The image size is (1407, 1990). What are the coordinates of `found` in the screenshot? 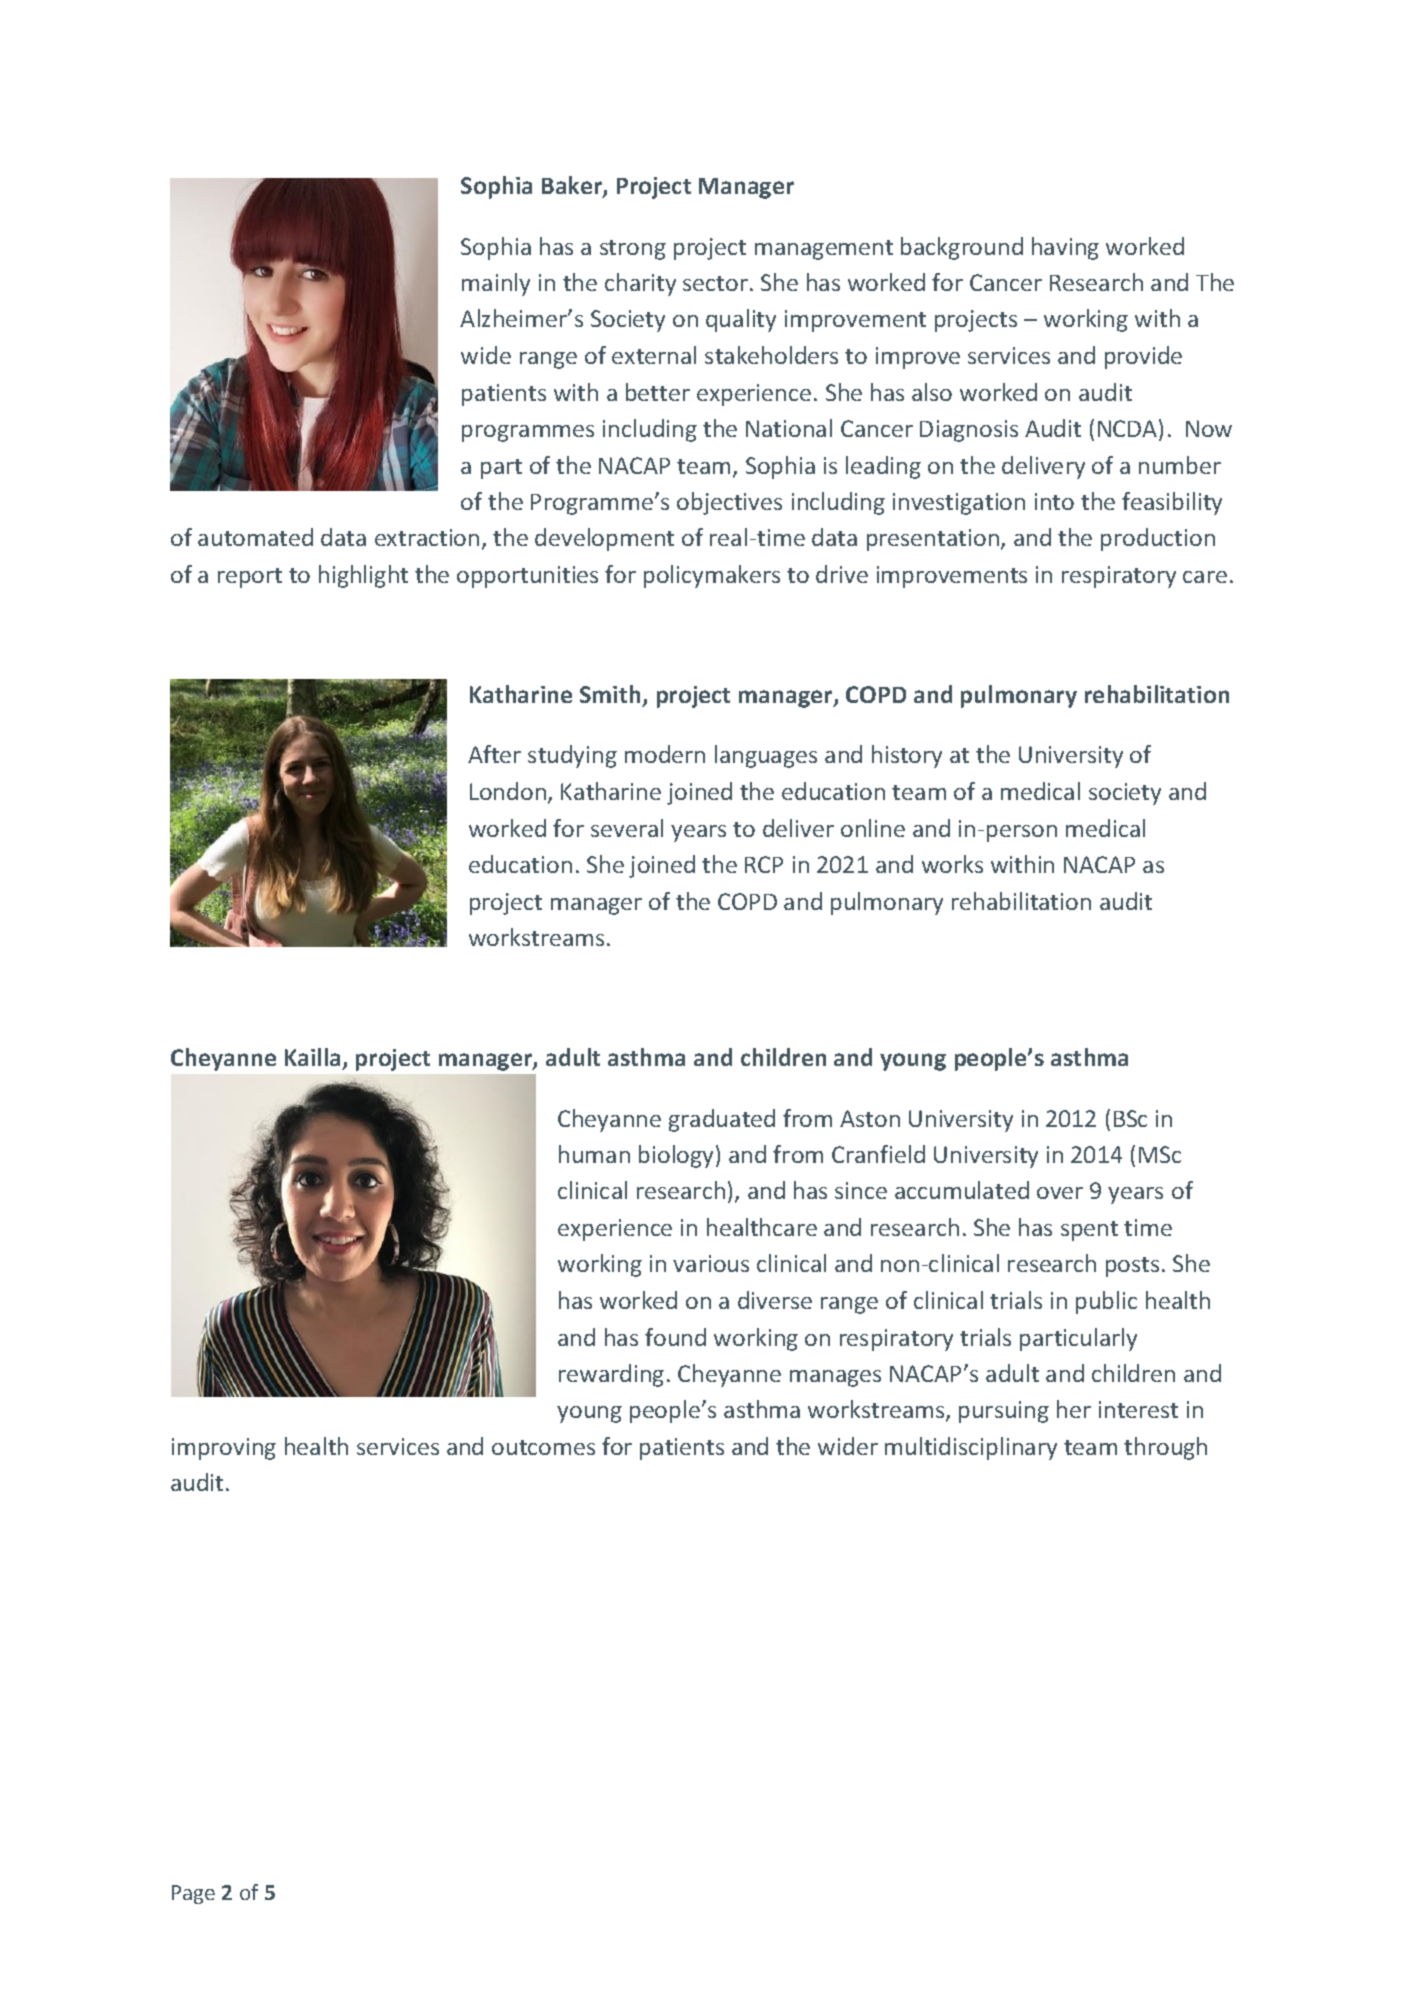 It's located at (675, 1337).
